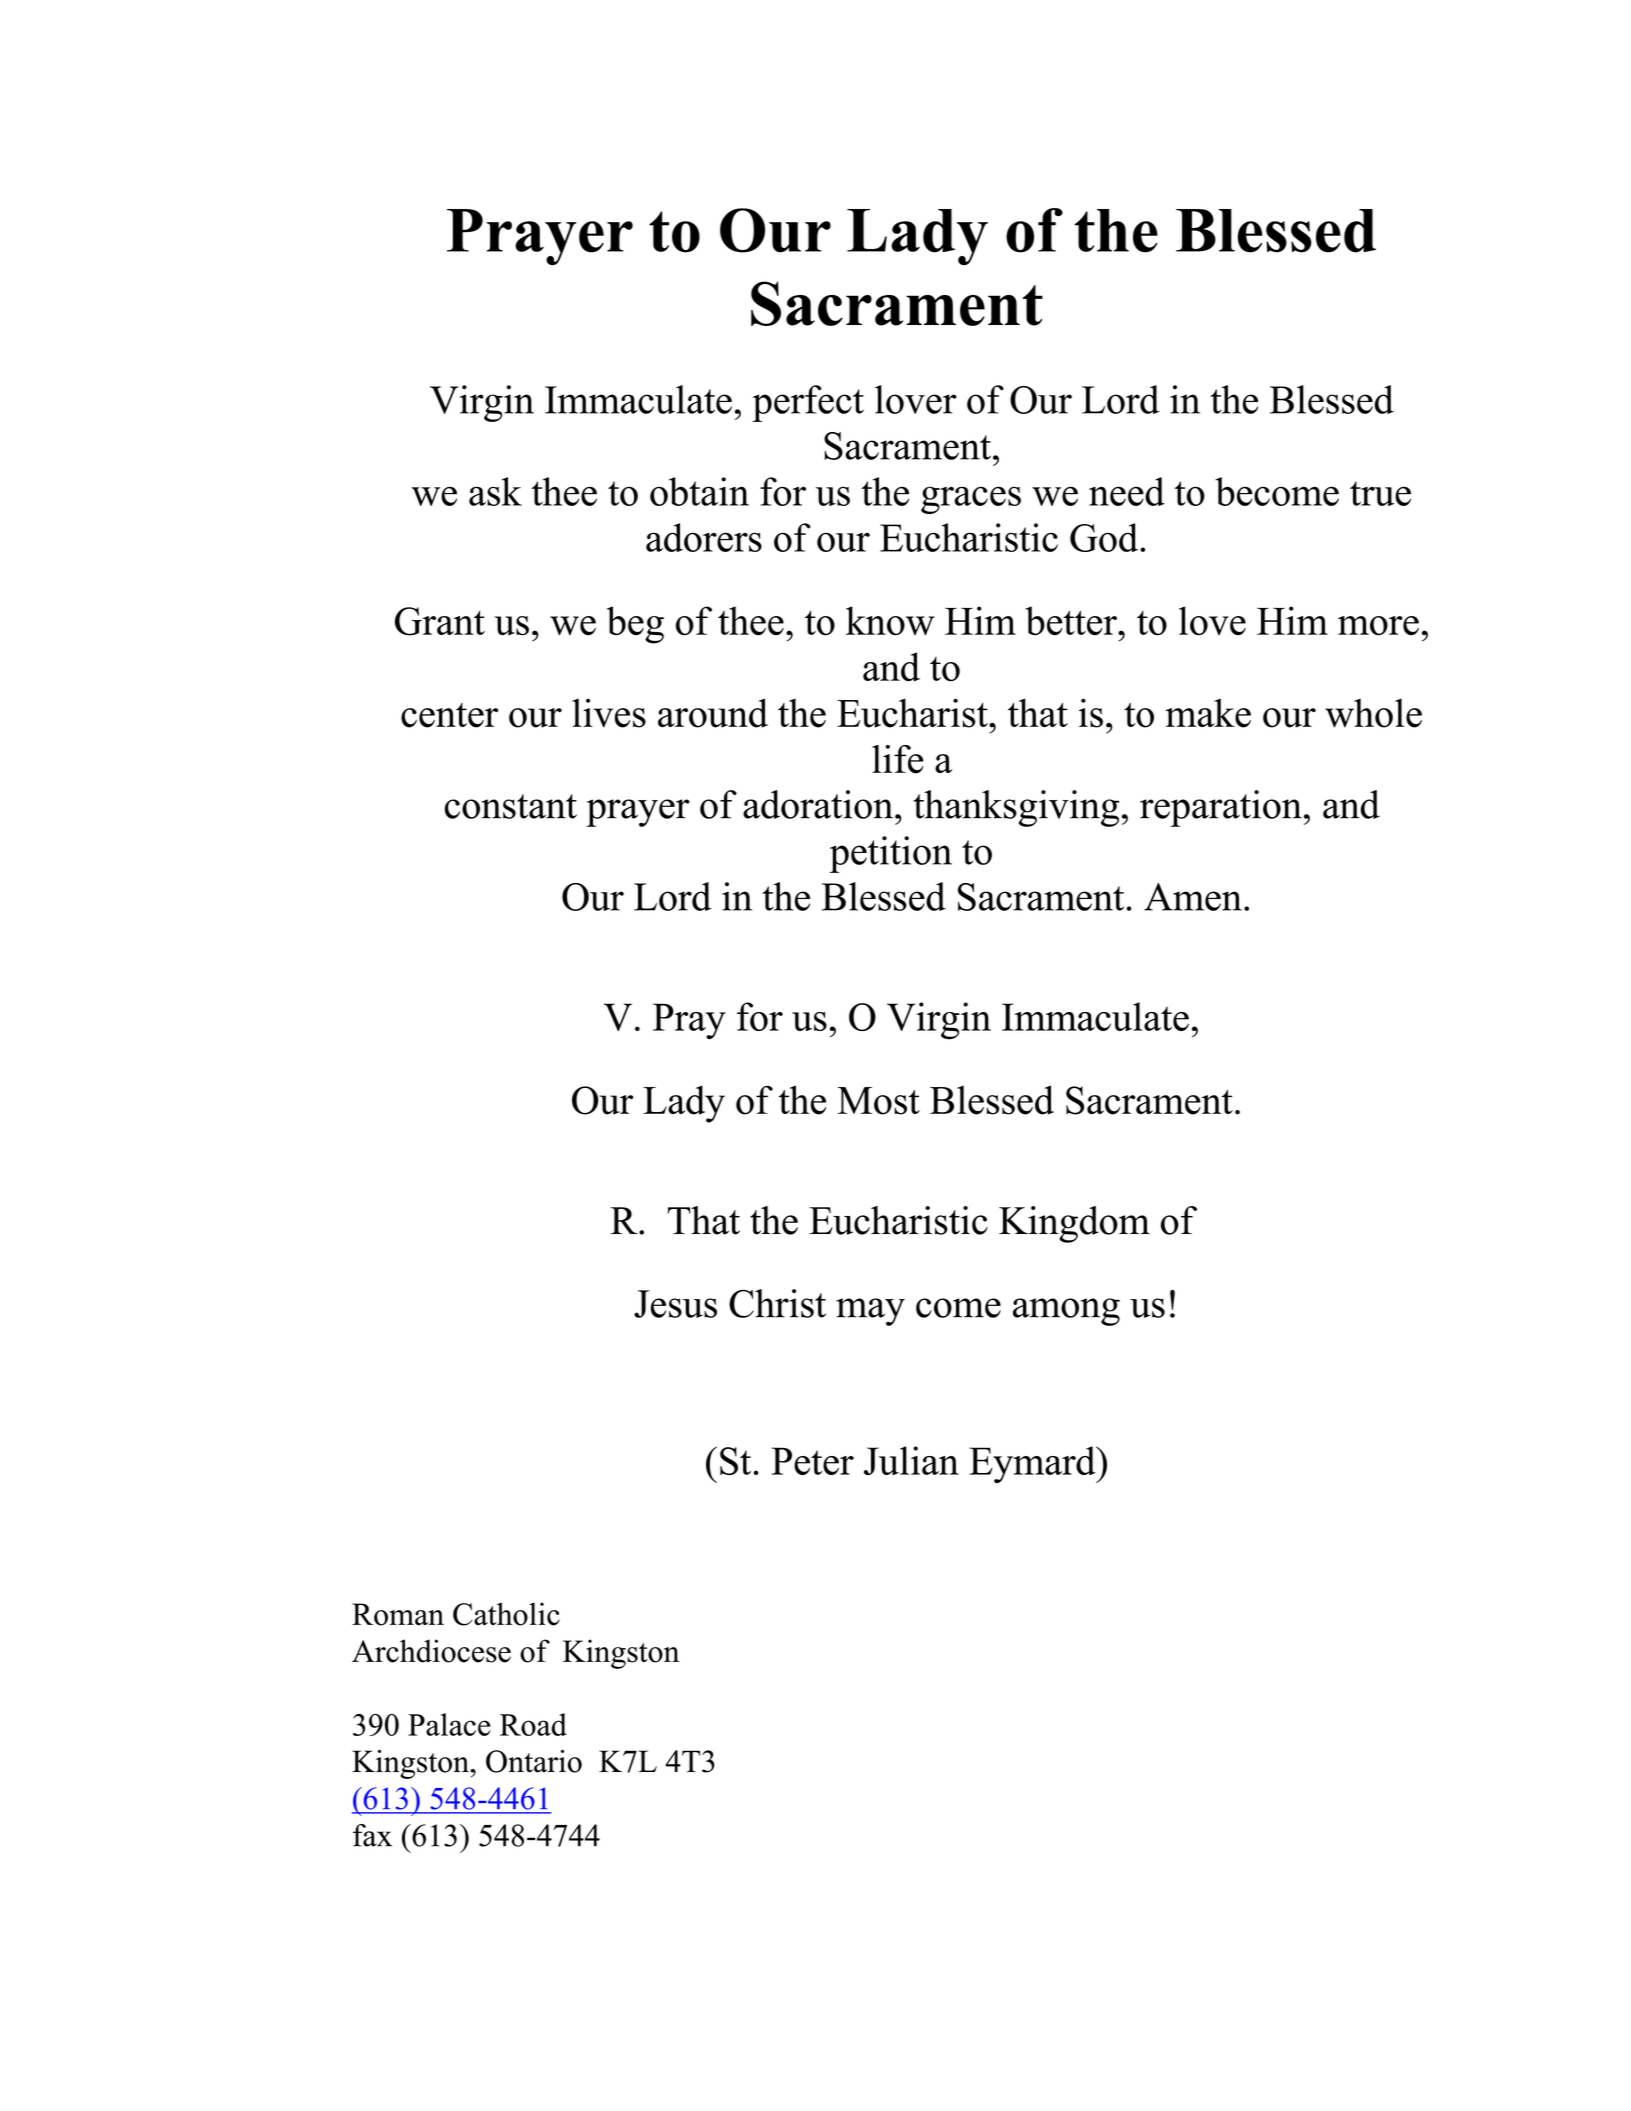 This screenshot has height=2111, width=1631. What do you see at coordinates (808, 403) in the screenshot?
I see `perfect` at bounding box center [808, 403].
